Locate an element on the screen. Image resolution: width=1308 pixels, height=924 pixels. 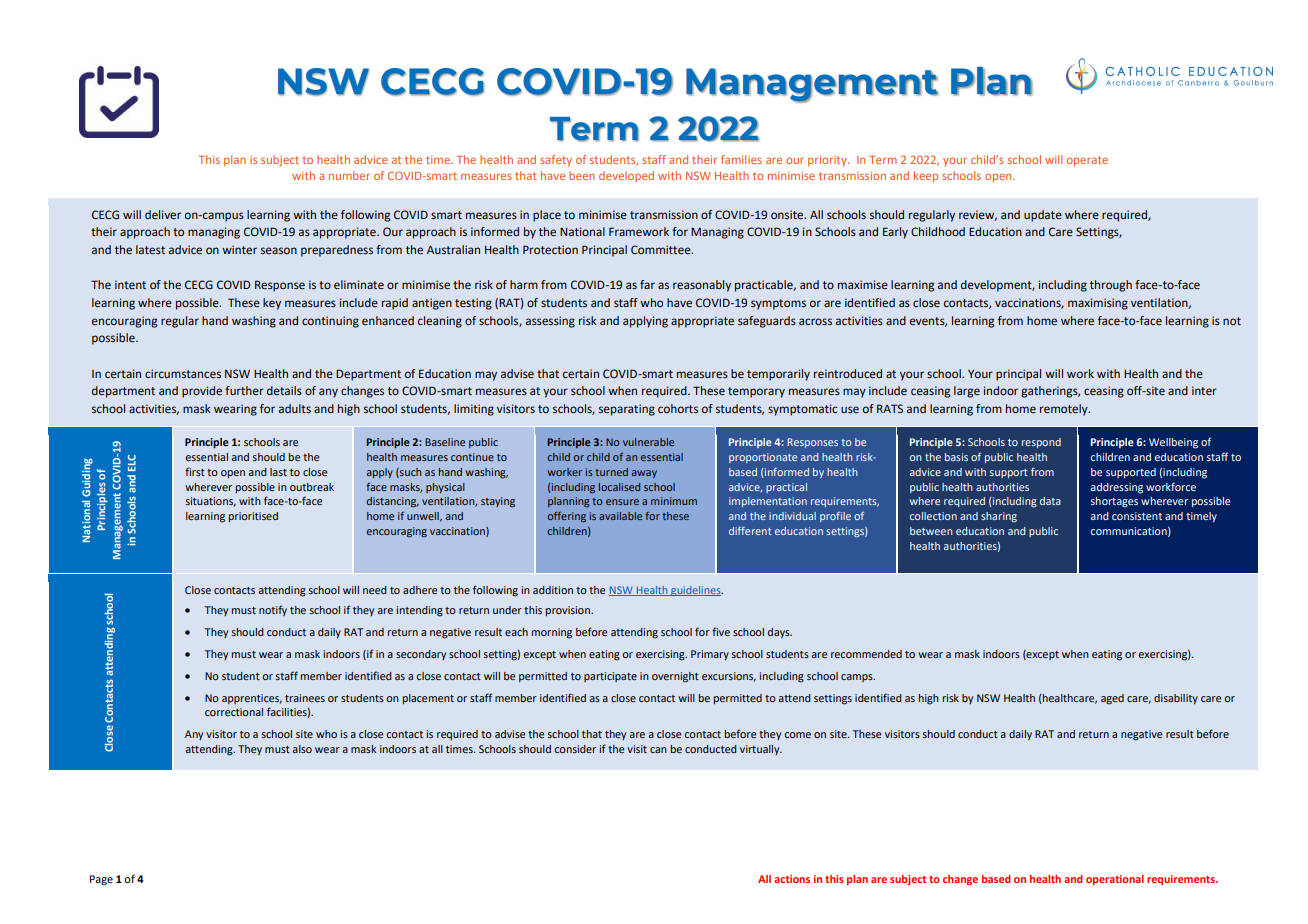
deliver is located at coordinates (163, 214).
